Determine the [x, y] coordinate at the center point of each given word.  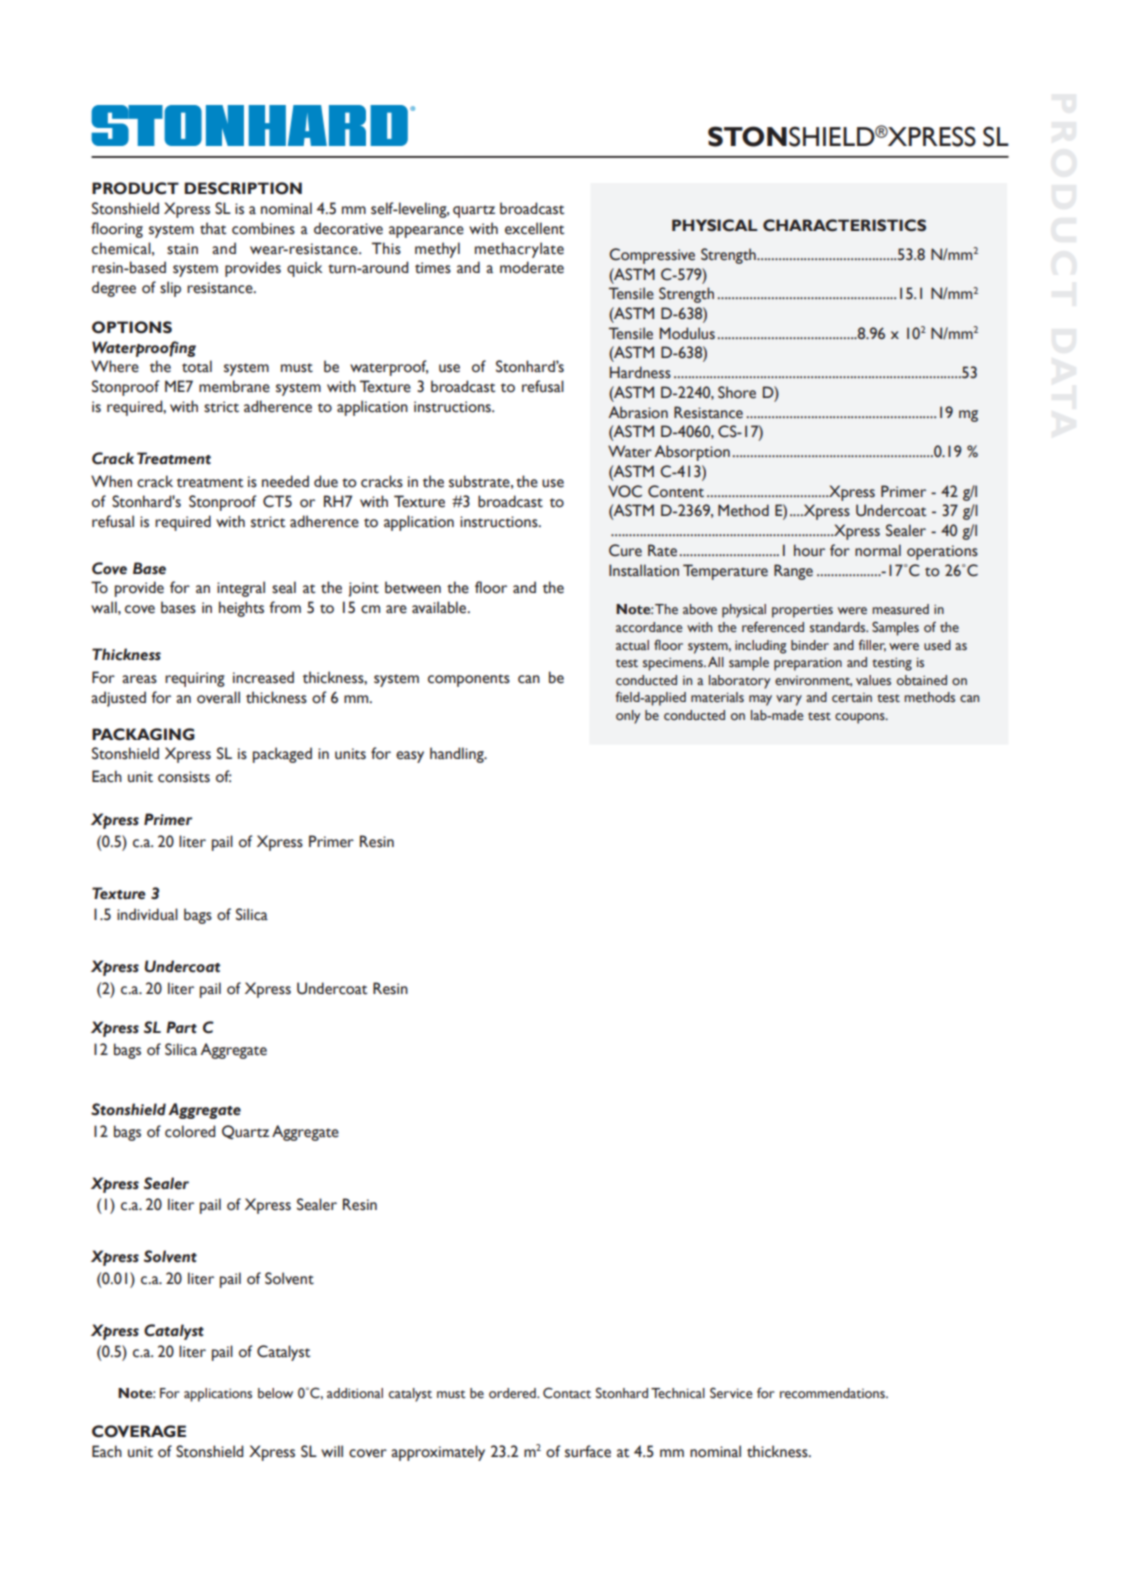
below [275, 1393]
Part [181, 1027]
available [440, 607]
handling [458, 755]
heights [241, 609]
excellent [534, 228]
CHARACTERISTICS [844, 225]
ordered [513, 1393]
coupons [861, 718]
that [213, 228]
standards [839, 627]
